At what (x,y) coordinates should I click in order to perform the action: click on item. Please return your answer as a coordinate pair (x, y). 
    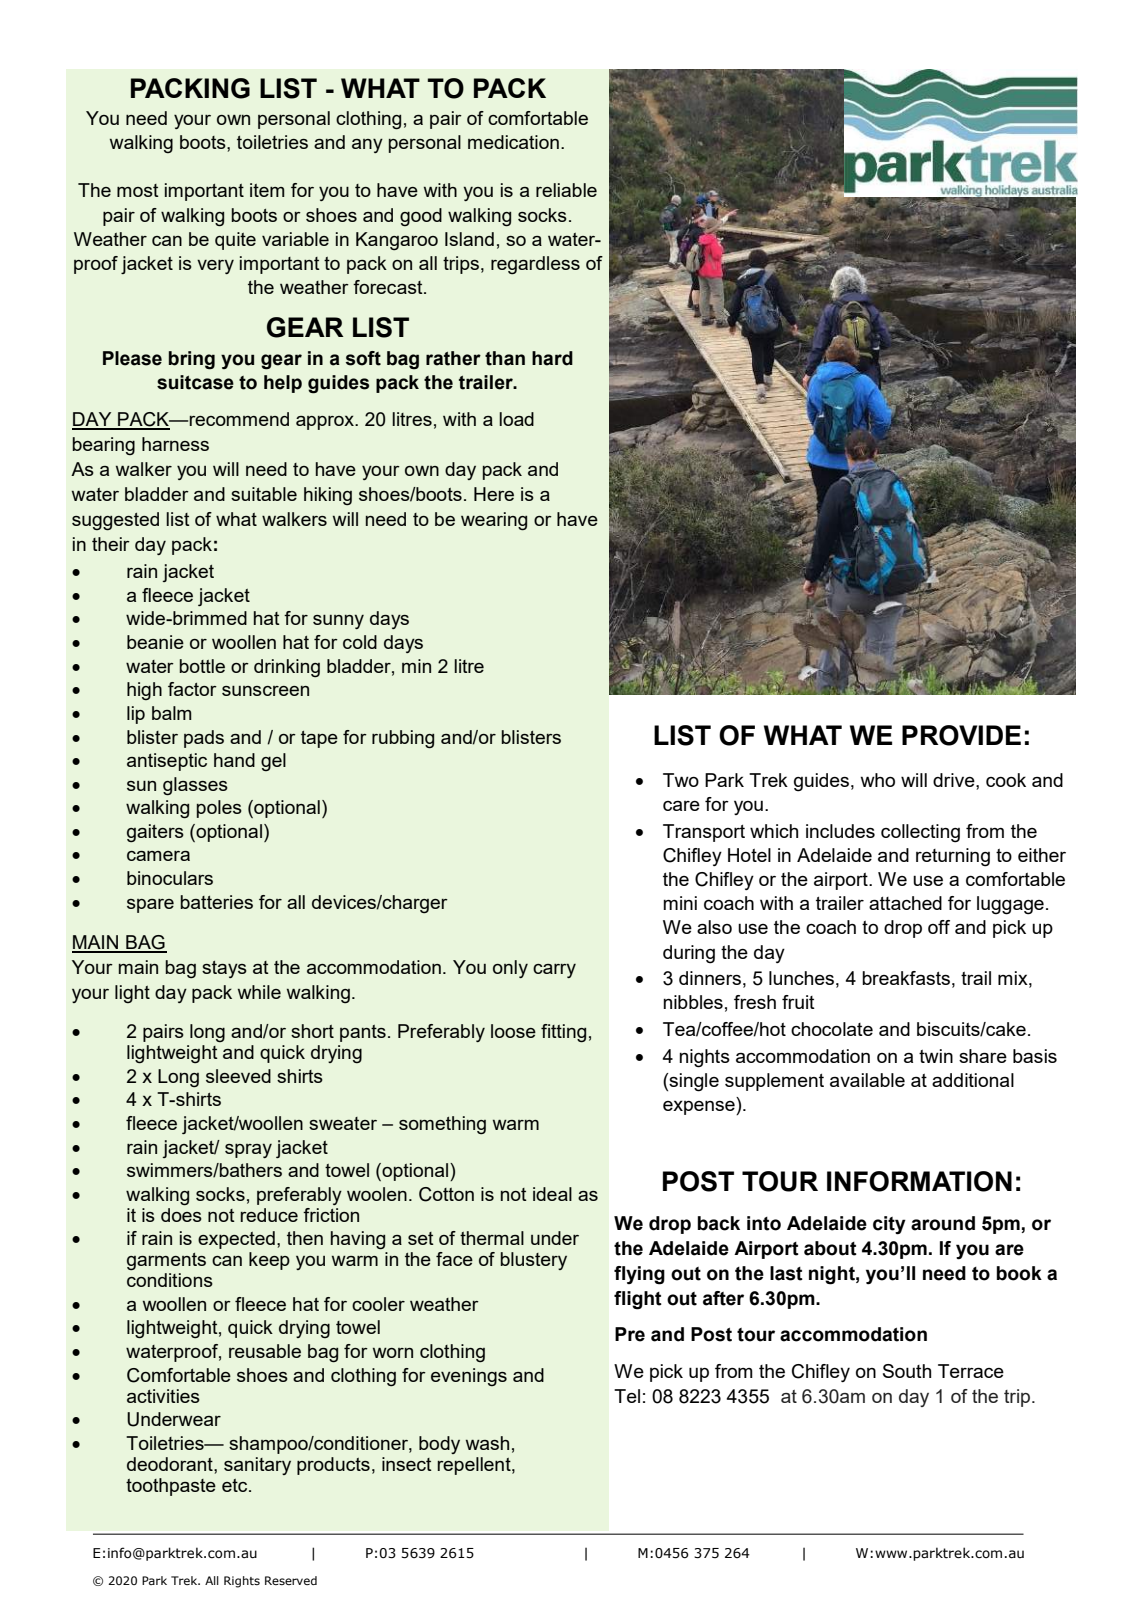
    Looking at the image, I should click on (267, 190).
